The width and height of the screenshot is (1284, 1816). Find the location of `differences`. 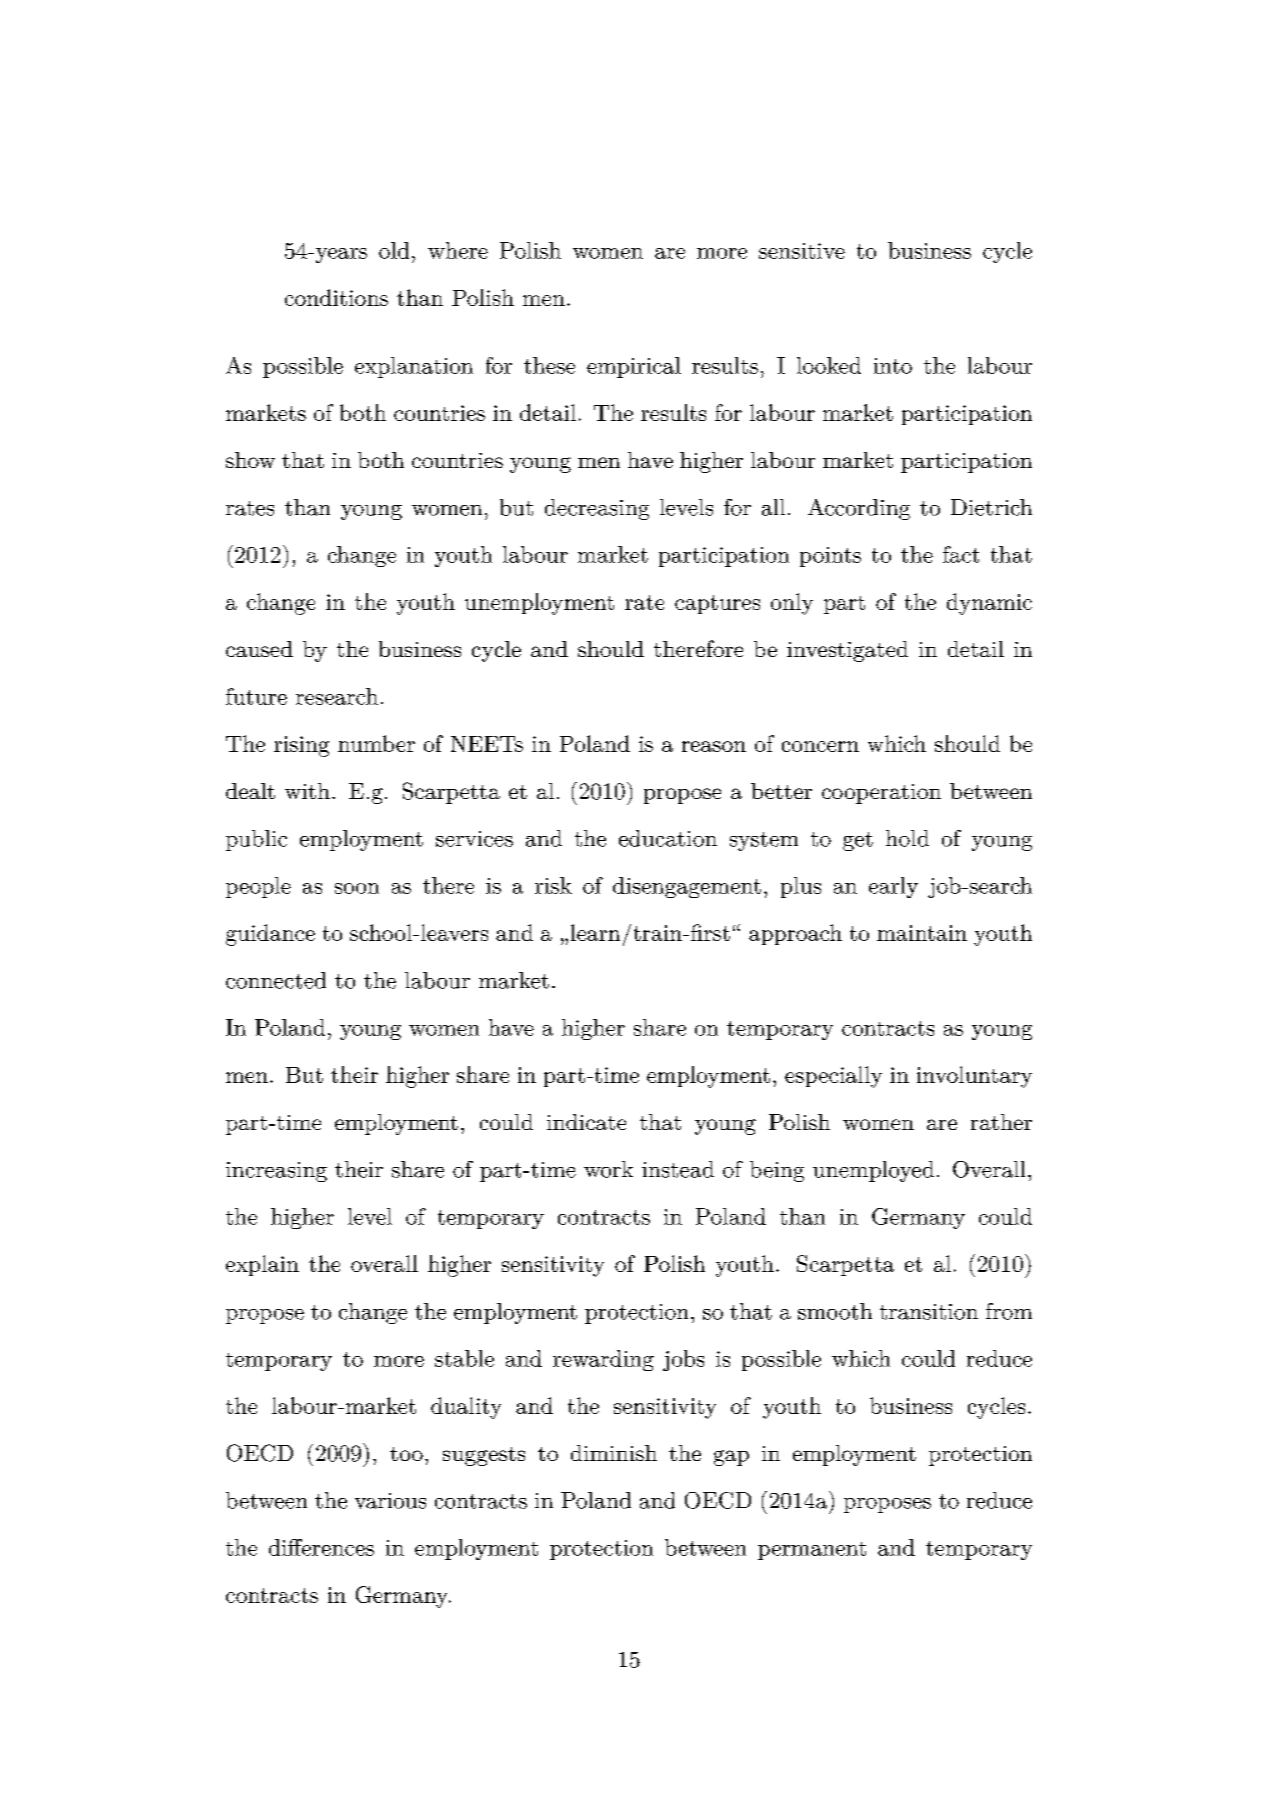

differences is located at coordinates (321, 1547).
